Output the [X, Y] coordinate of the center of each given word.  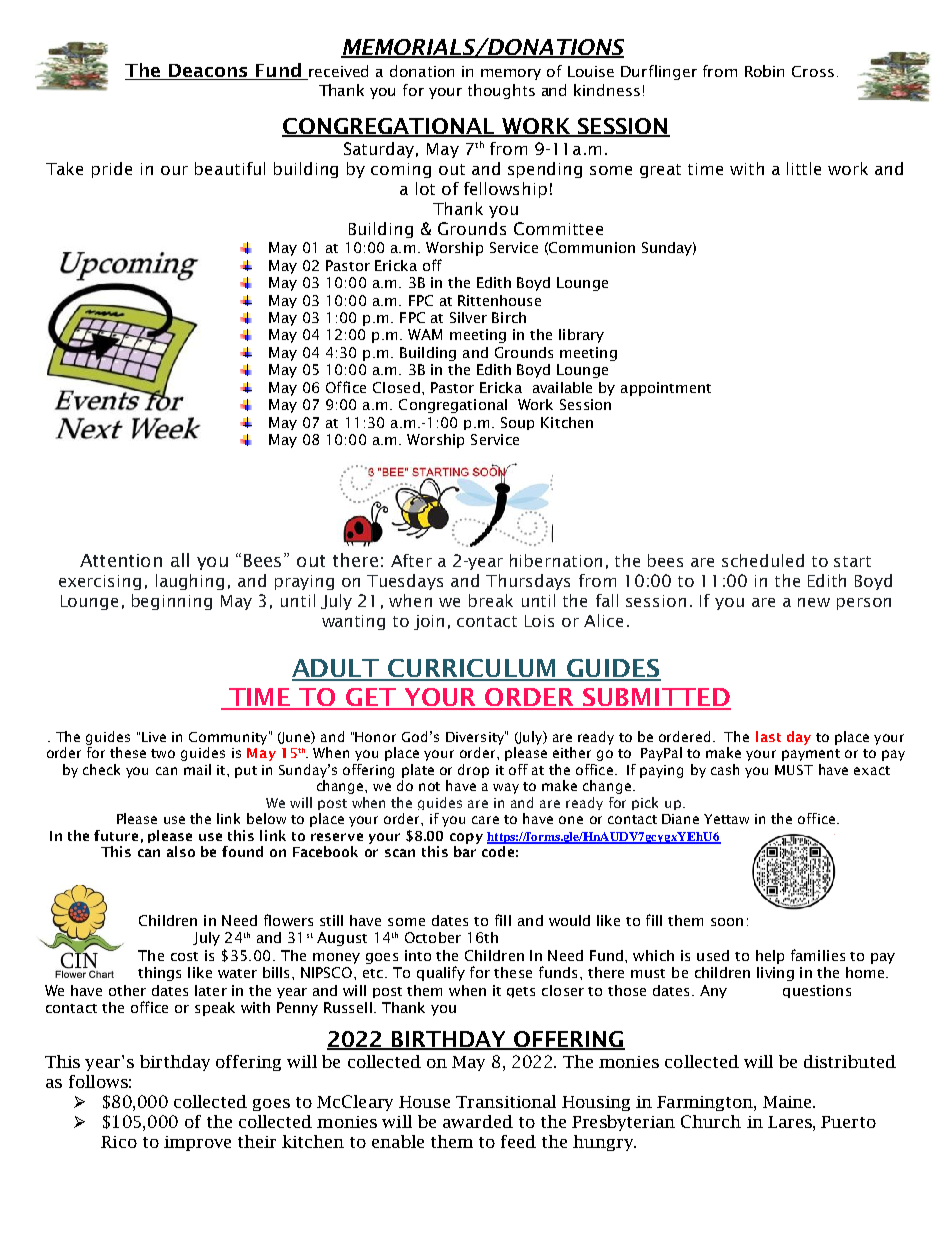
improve [197, 1143]
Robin [764, 71]
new [814, 602]
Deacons [208, 72]
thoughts [501, 91]
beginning [172, 602]
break [491, 600]
